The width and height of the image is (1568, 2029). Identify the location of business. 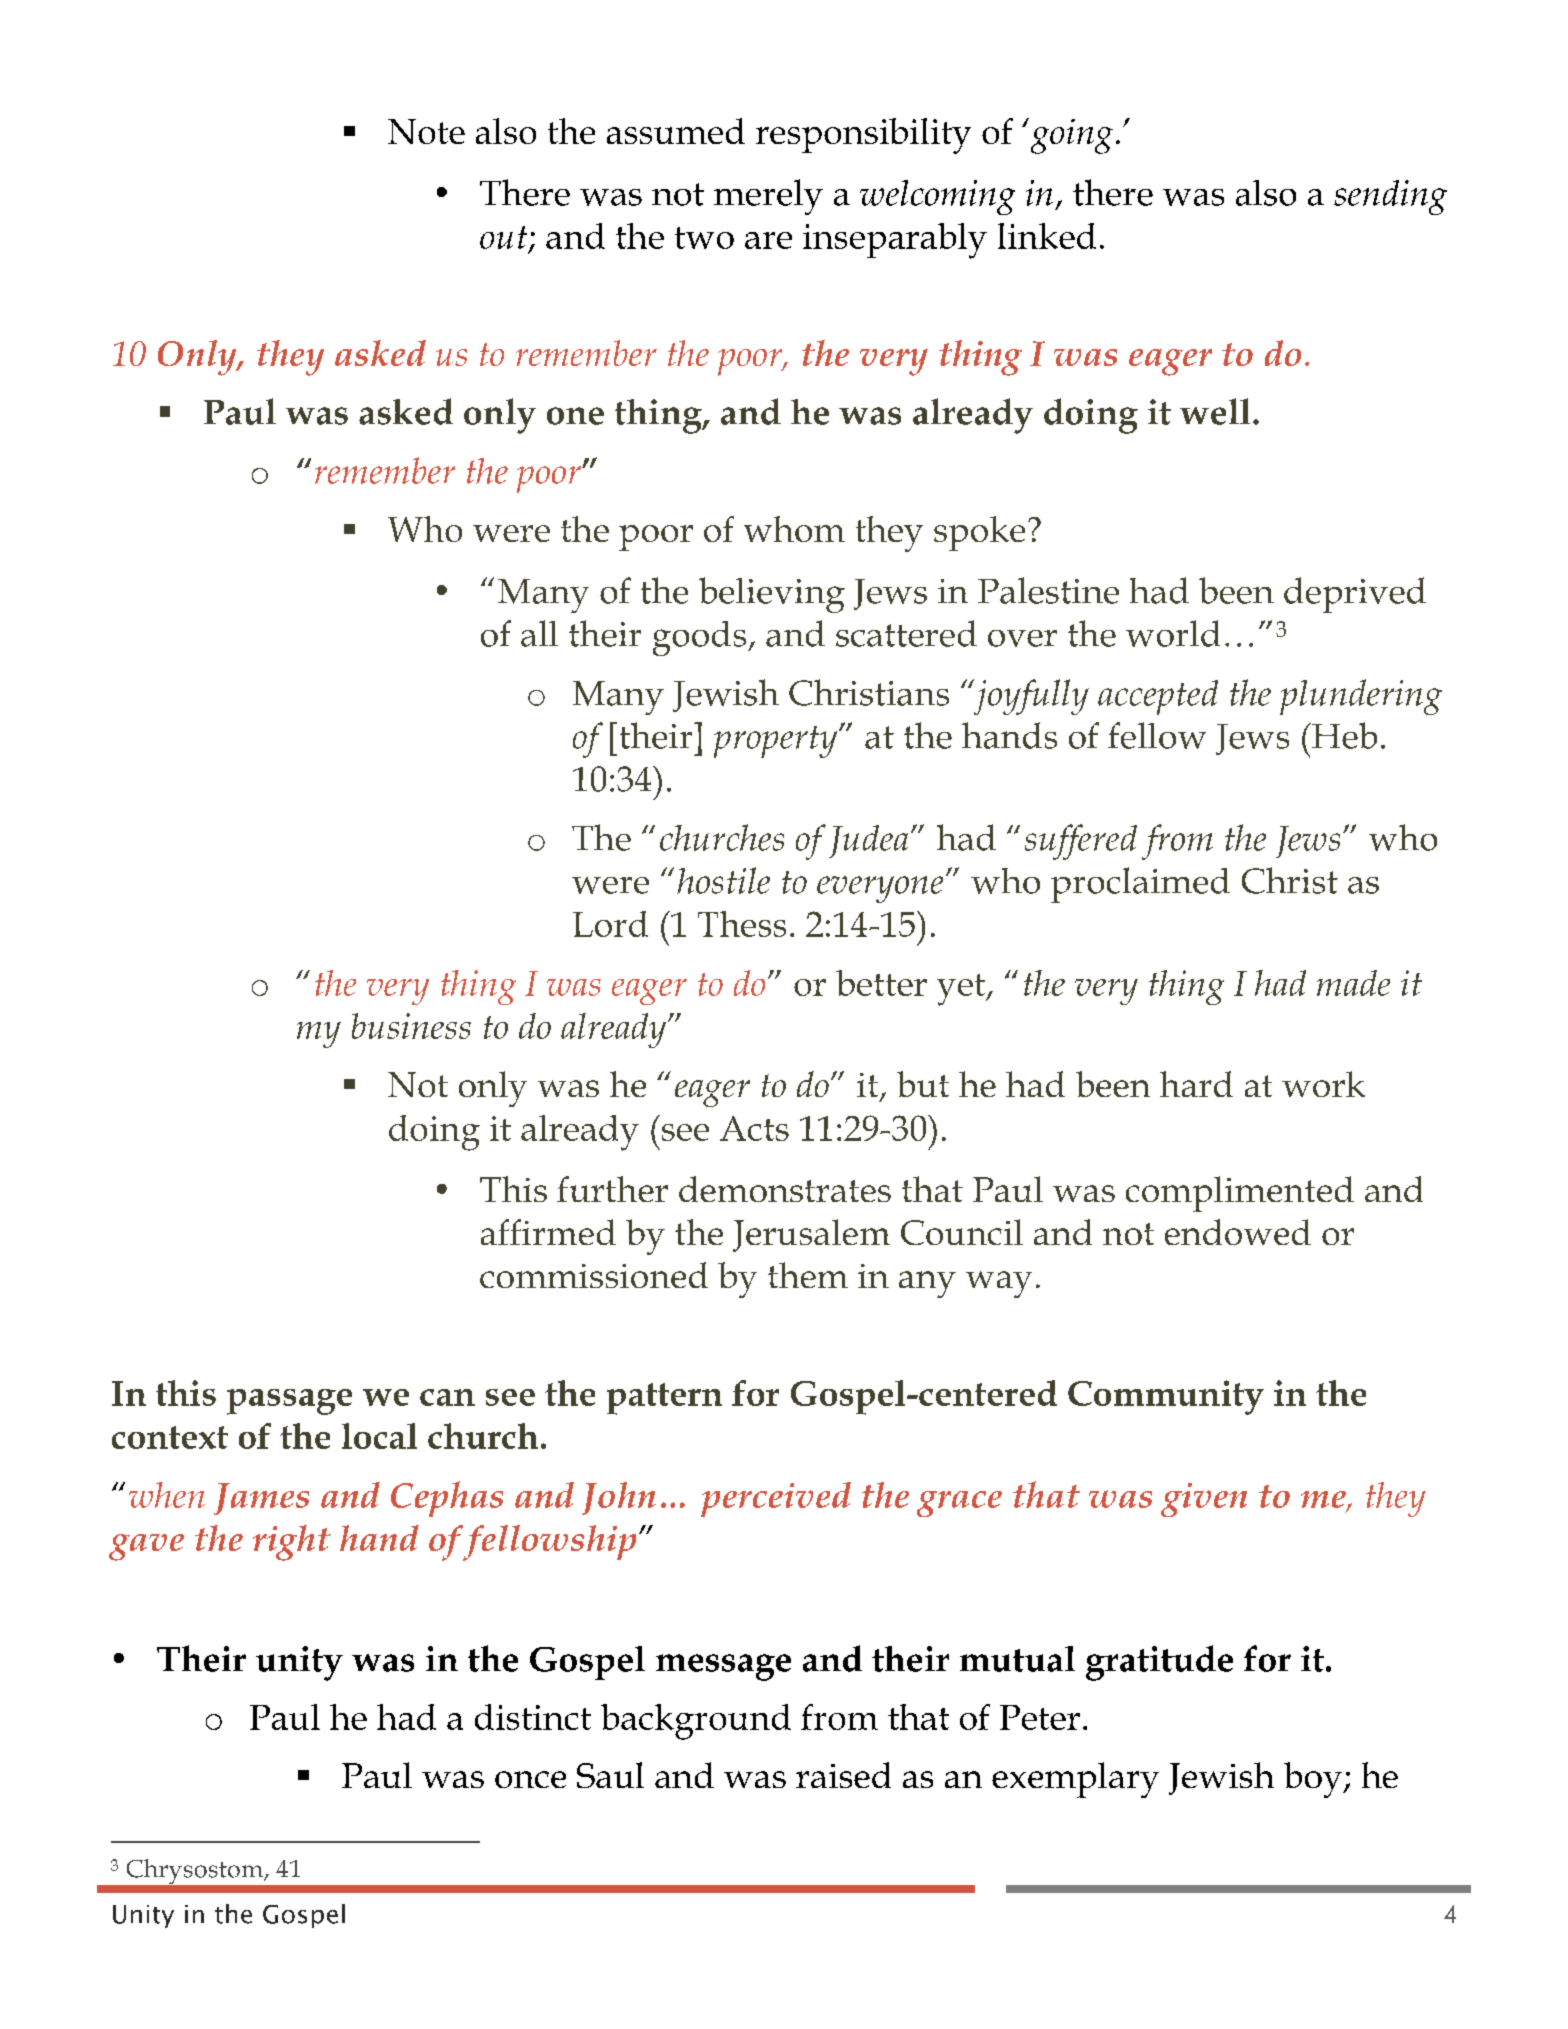
(411, 1026).
